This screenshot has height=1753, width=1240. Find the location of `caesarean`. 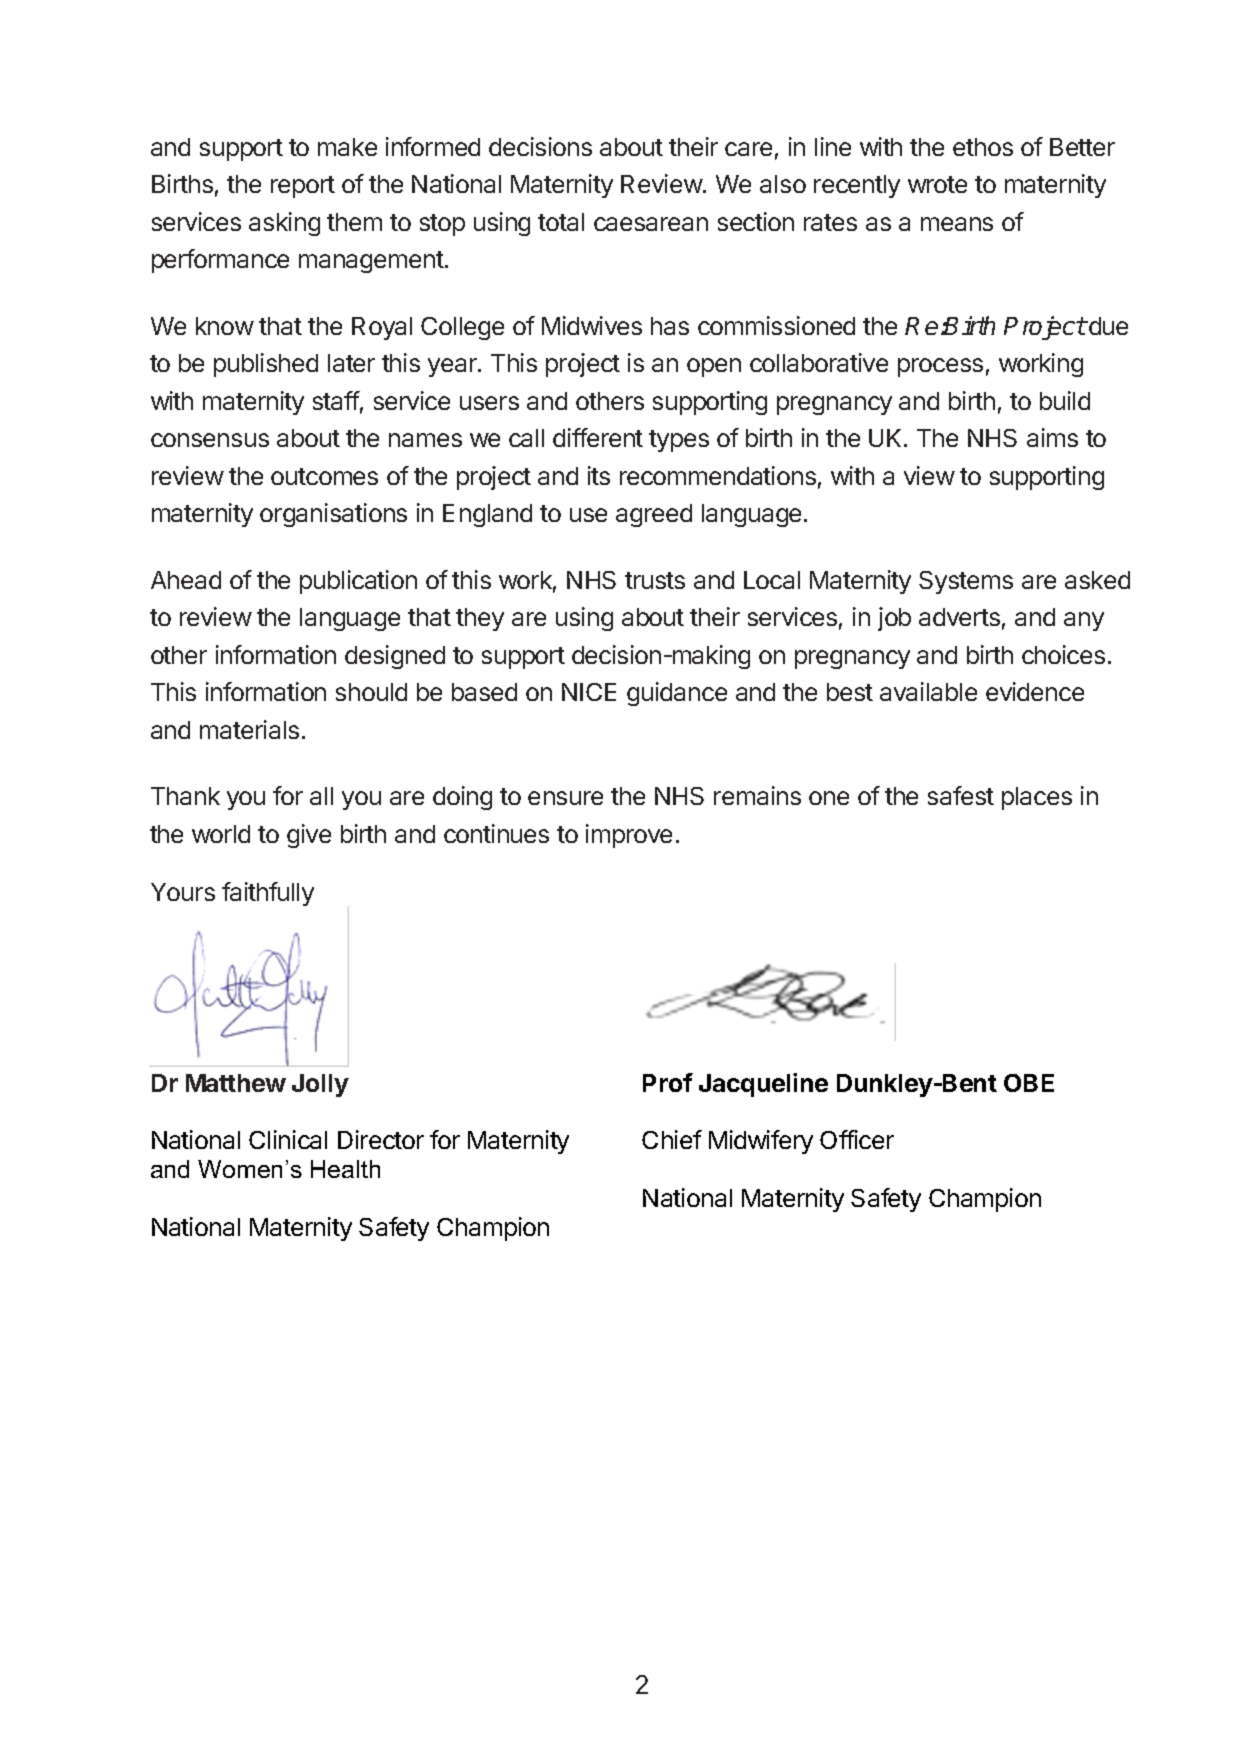

caesarean is located at coordinates (651, 224).
